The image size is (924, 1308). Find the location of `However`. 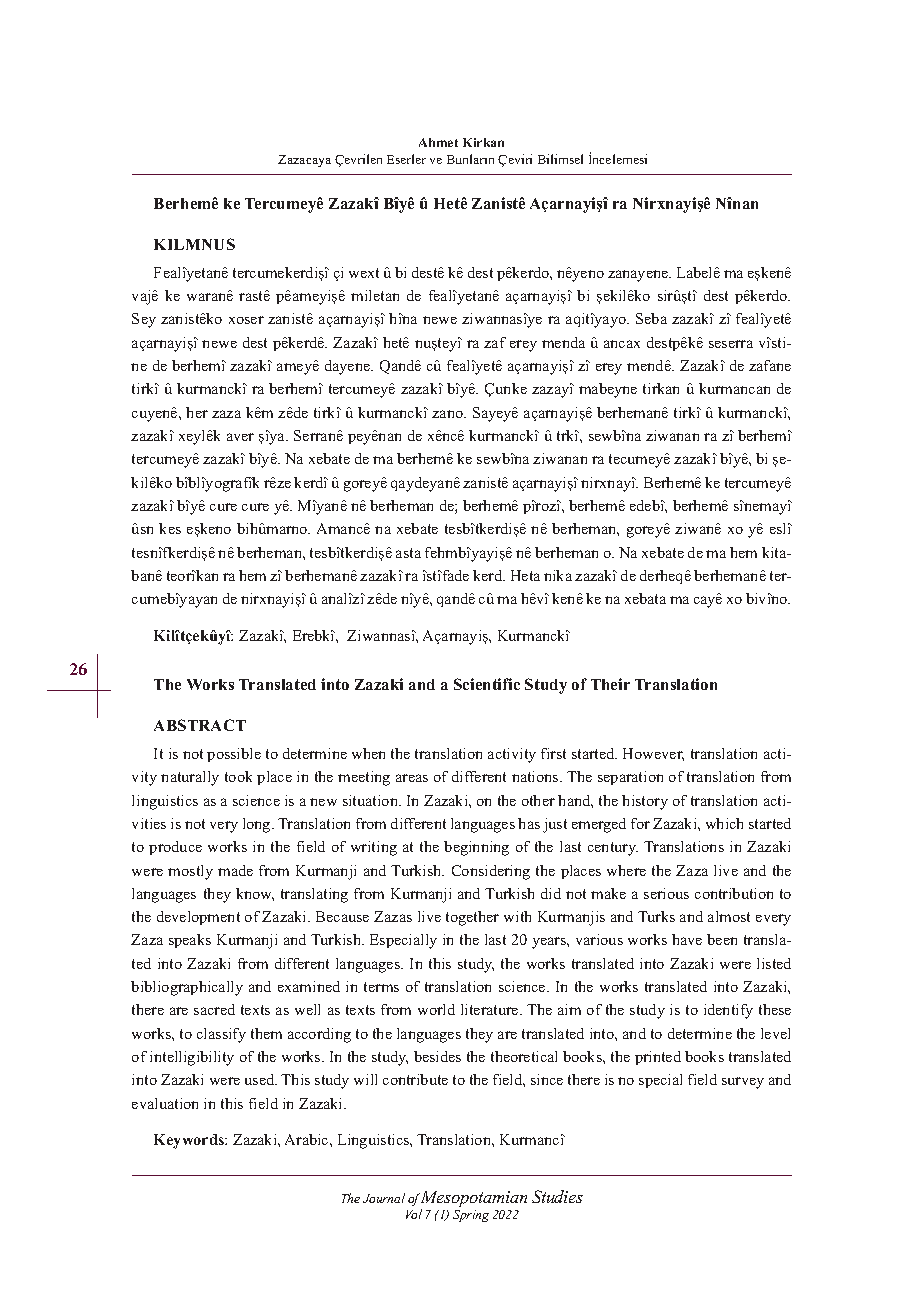

However is located at coordinates (653, 754).
